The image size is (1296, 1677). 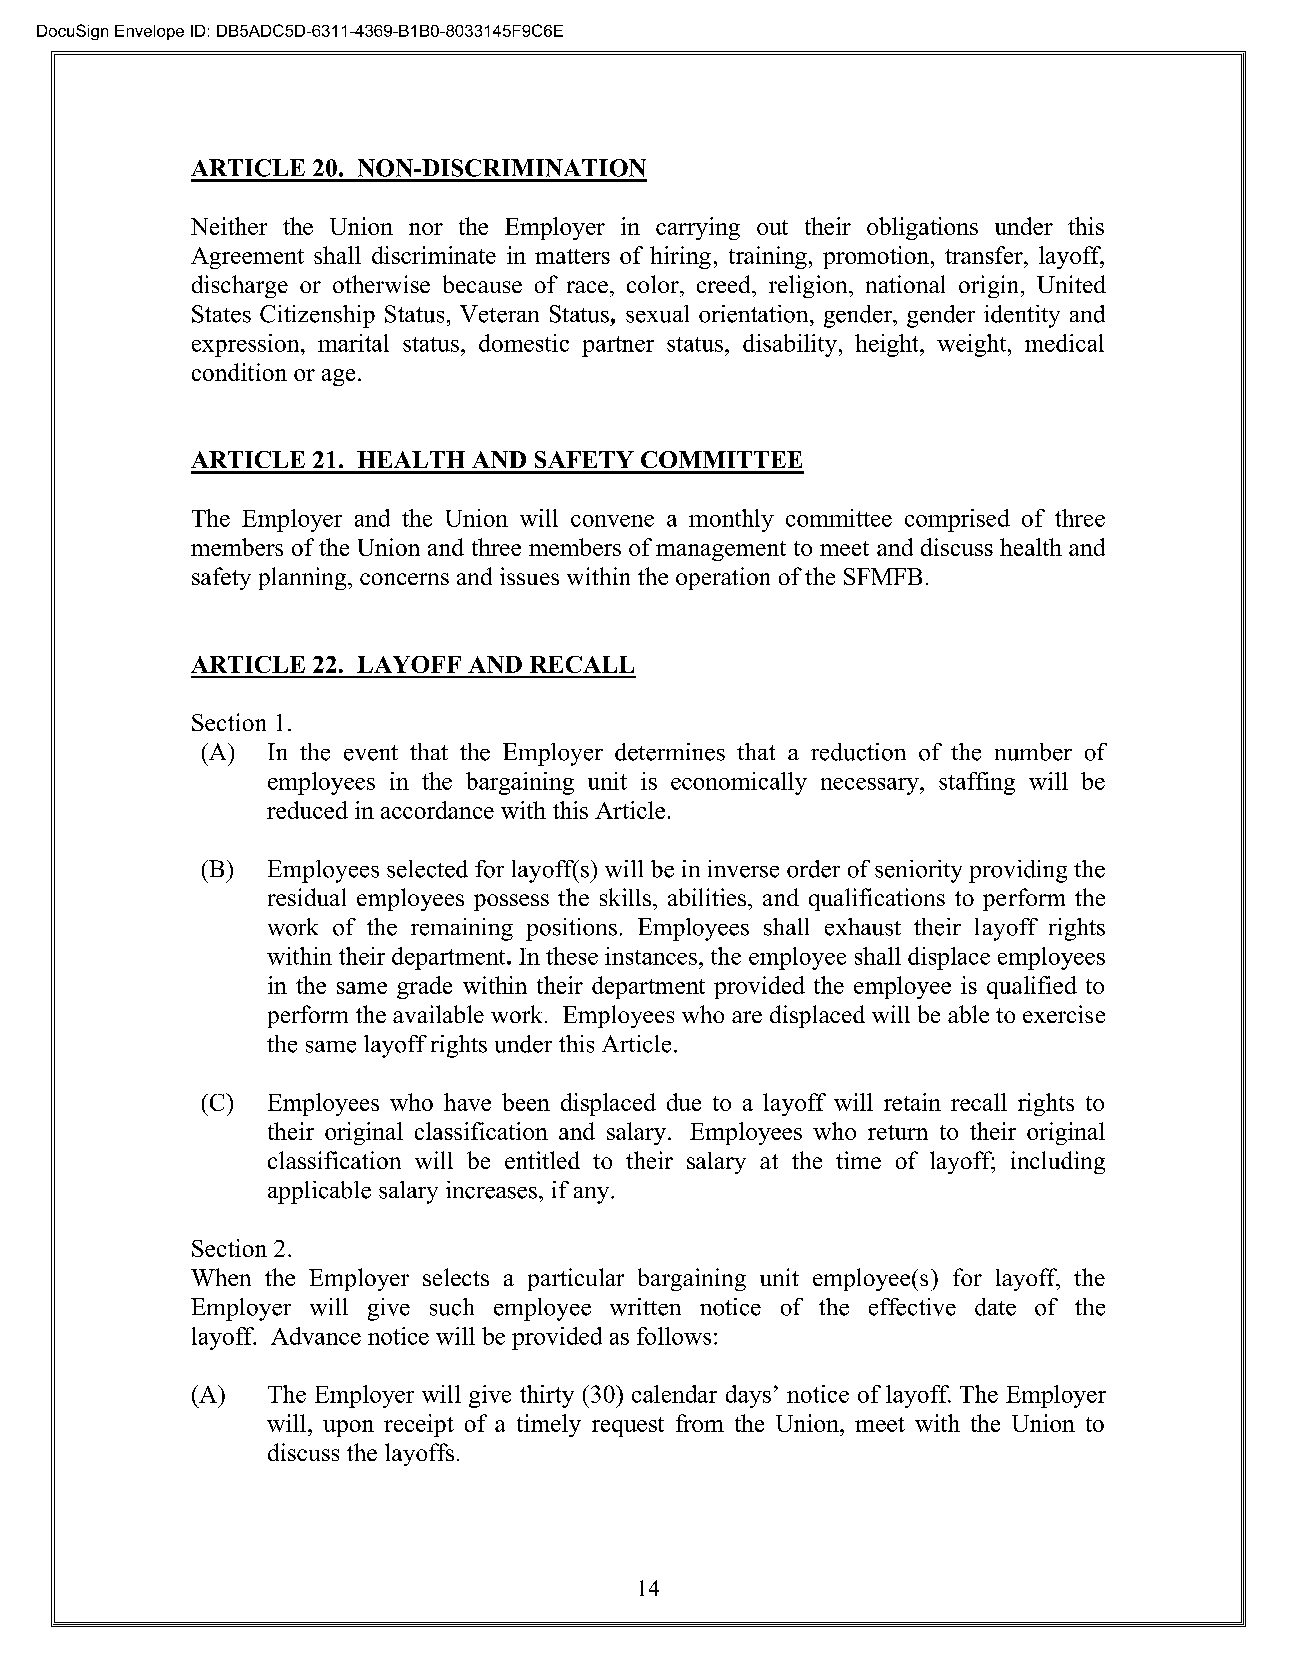 I want to click on comprised, so click(x=957, y=520).
